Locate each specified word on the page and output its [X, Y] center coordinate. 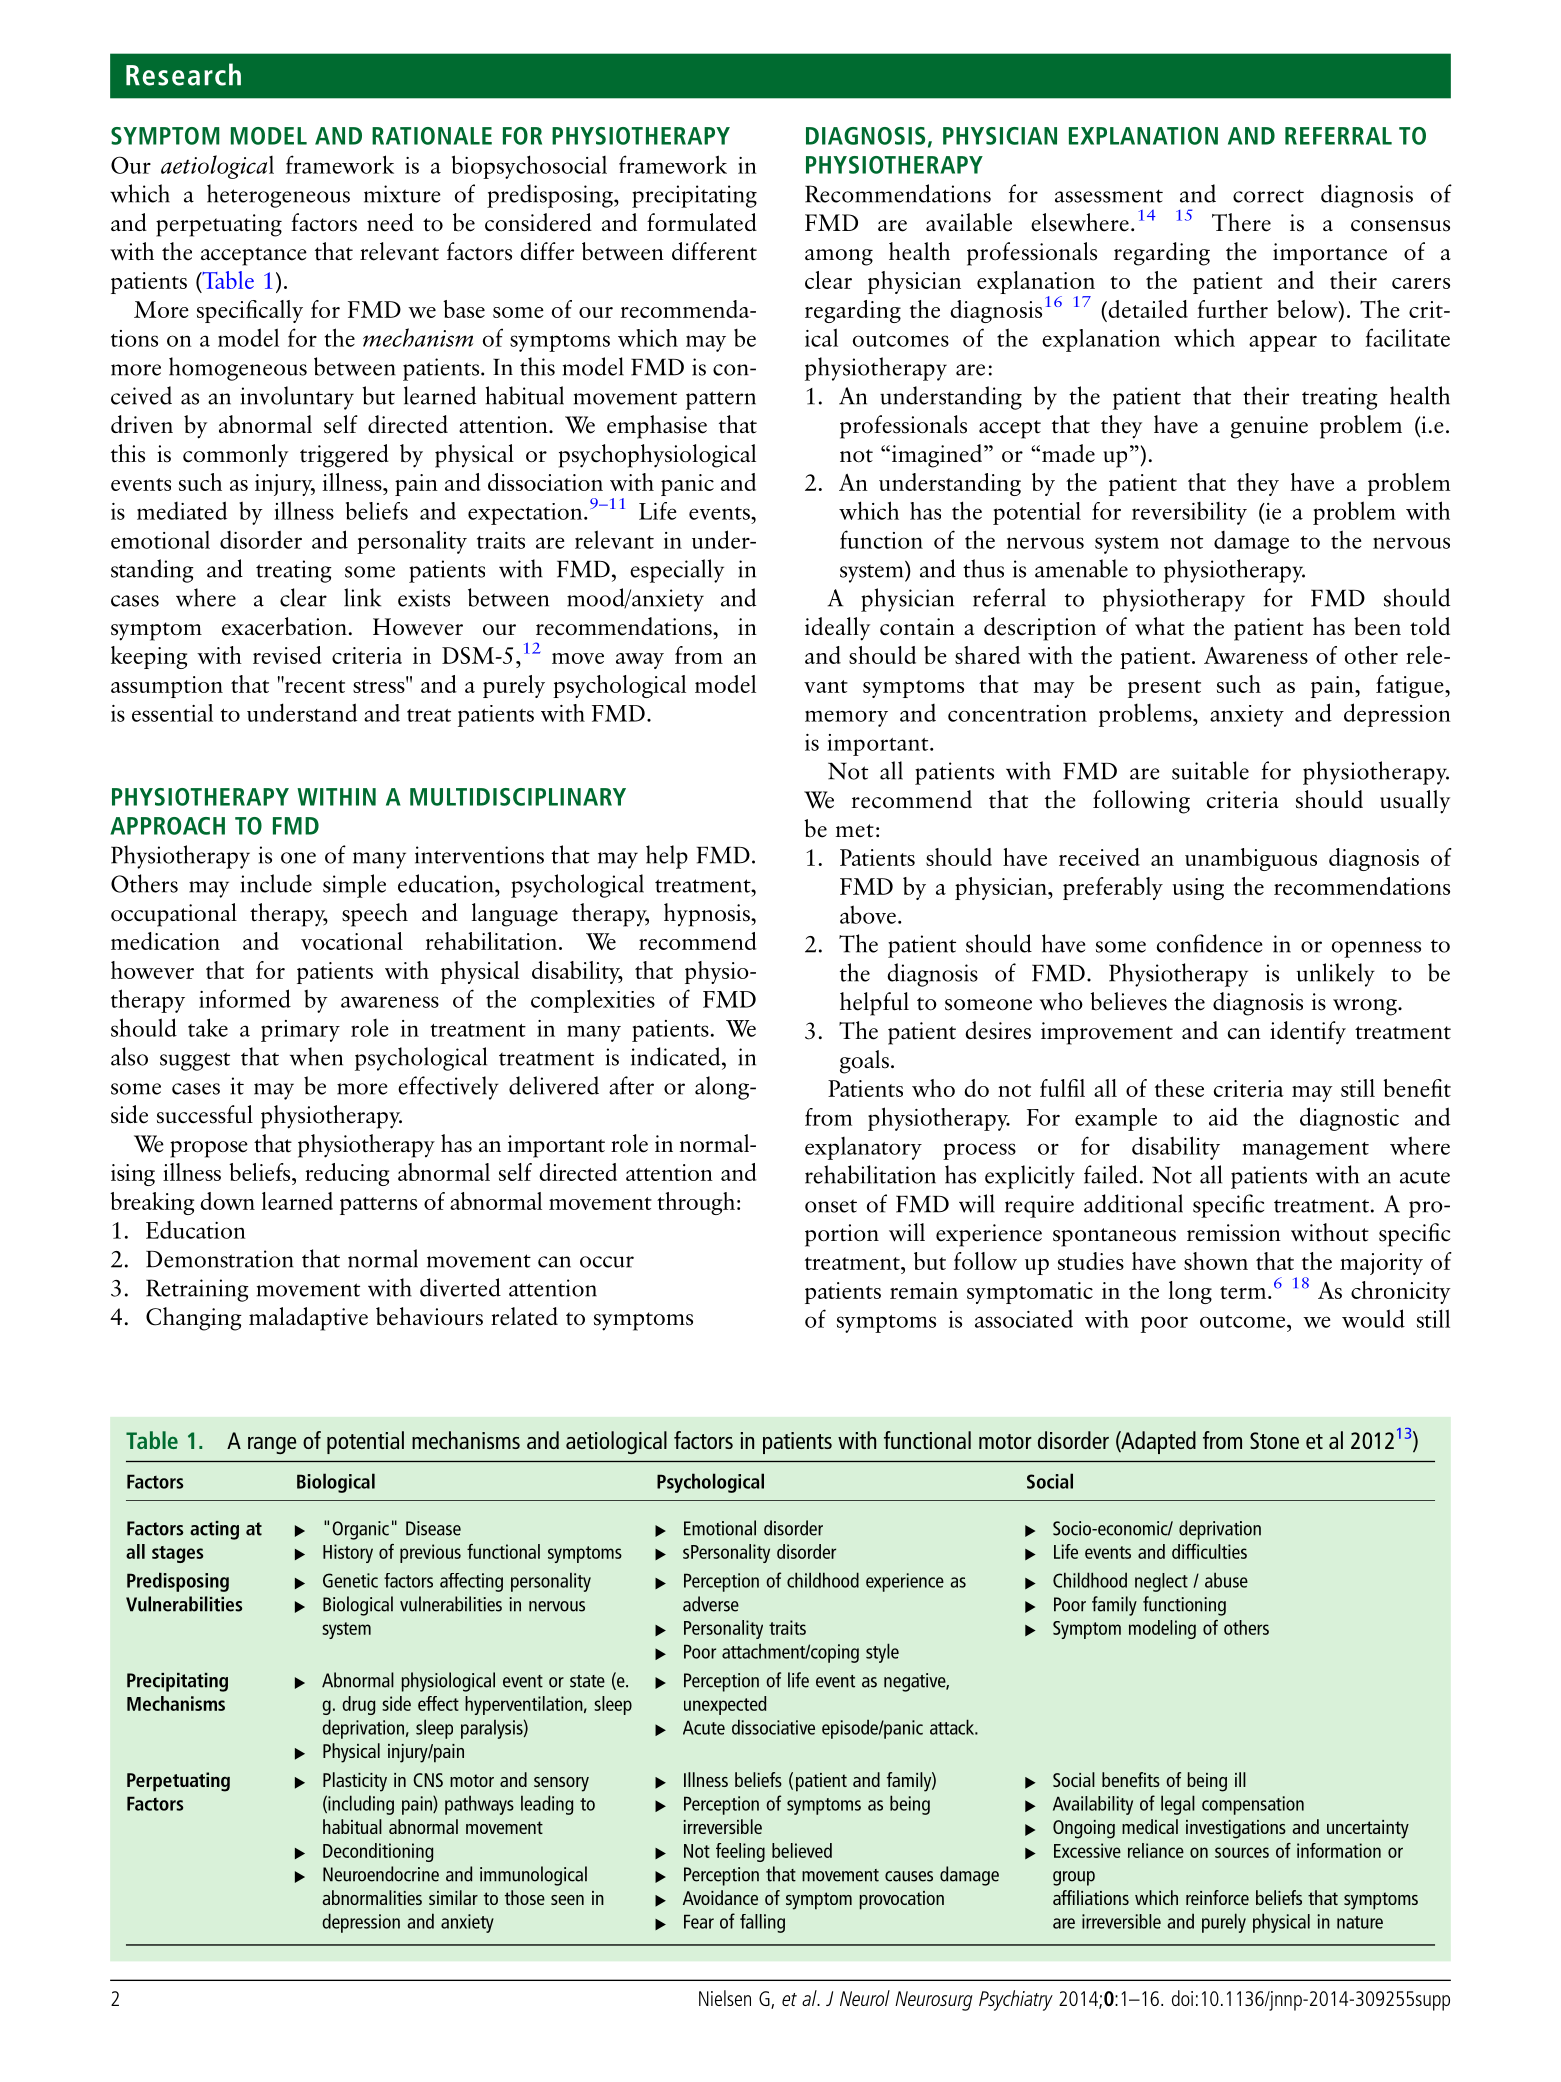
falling [762, 1923]
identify [1308, 1033]
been [1377, 626]
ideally [837, 629]
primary [300, 1031]
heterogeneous [278, 196]
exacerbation [284, 626]
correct [1268, 196]
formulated [702, 222]
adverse [711, 1604]
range [272, 1445]
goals [864, 1062]
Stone [1274, 1440]
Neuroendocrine [381, 1874]
